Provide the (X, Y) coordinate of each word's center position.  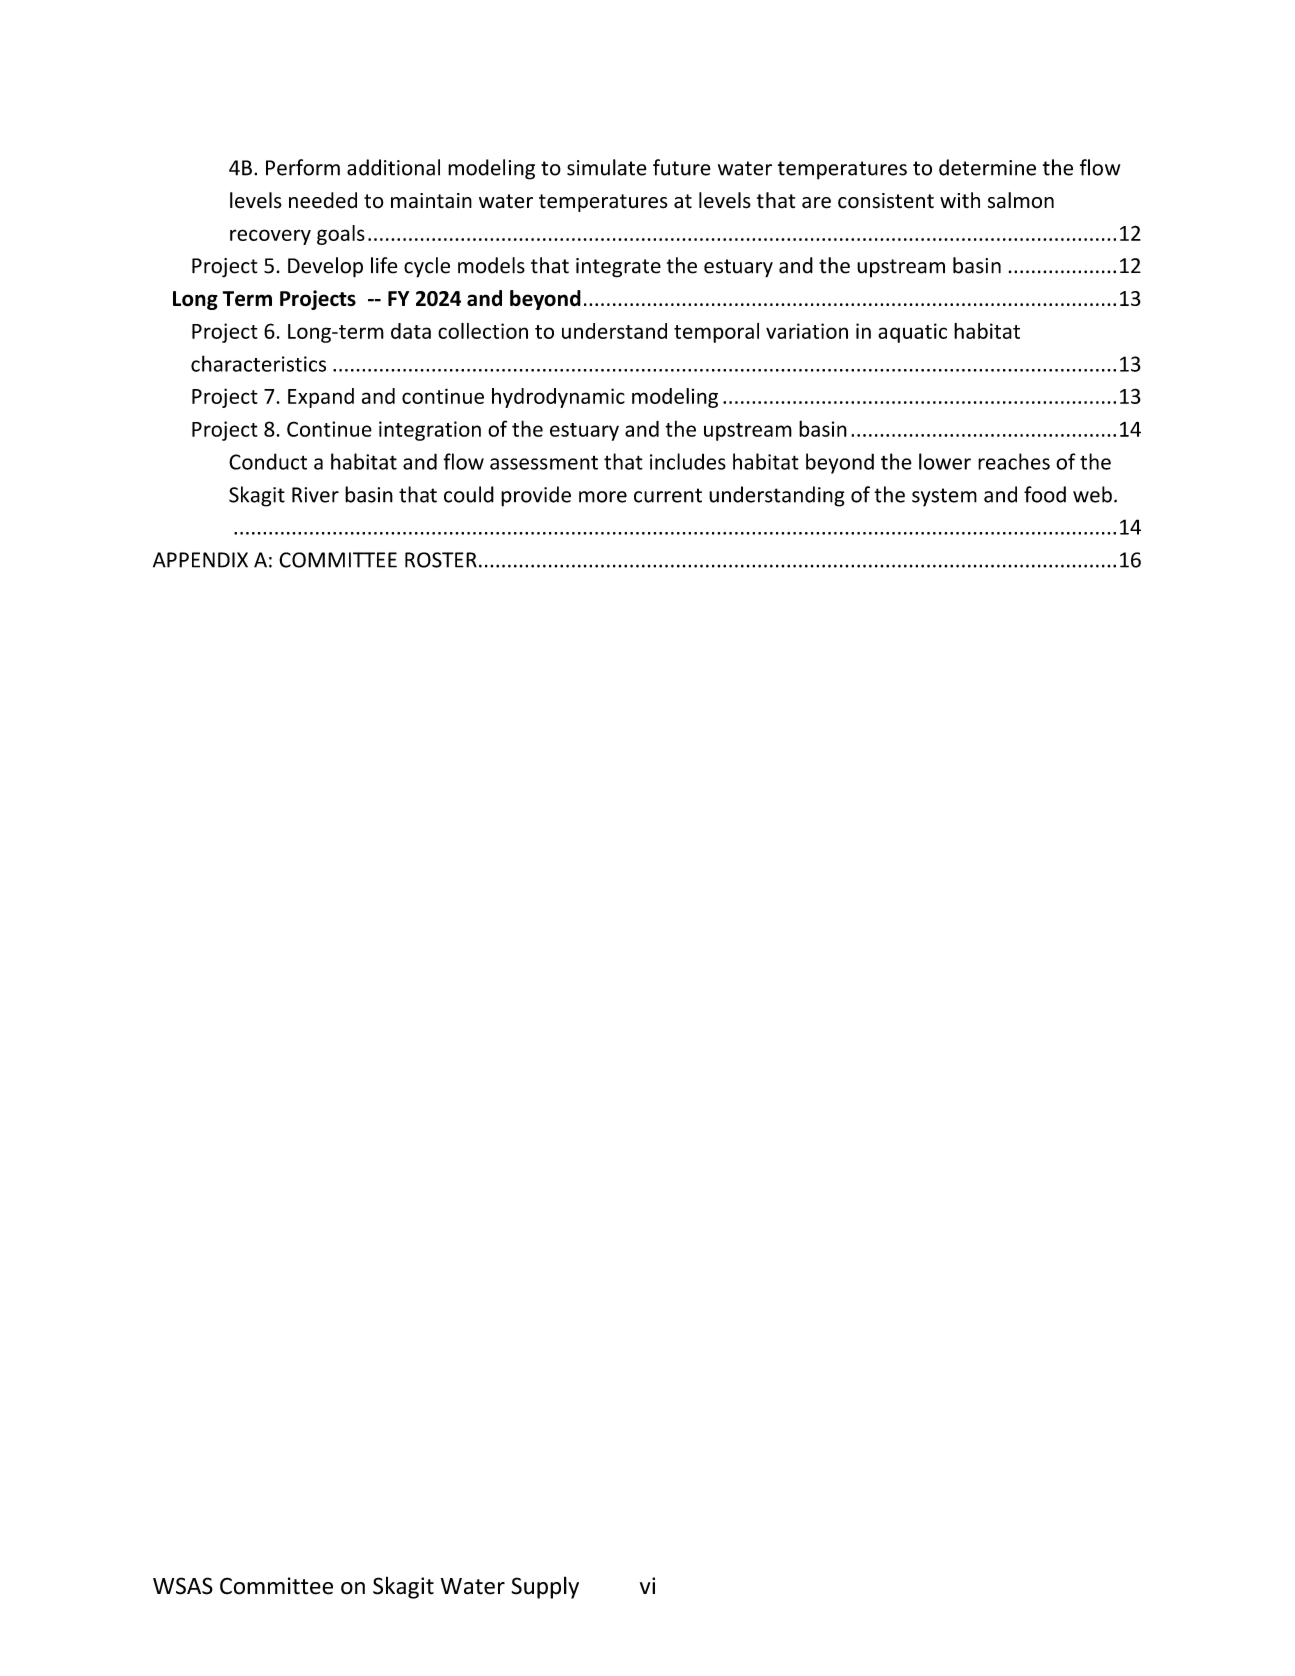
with (960, 200)
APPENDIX (200, 560)
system (944, 497)
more (603, 497)
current (668, 495)
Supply (545, 1587)
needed (323, 200)
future (682, 167)
